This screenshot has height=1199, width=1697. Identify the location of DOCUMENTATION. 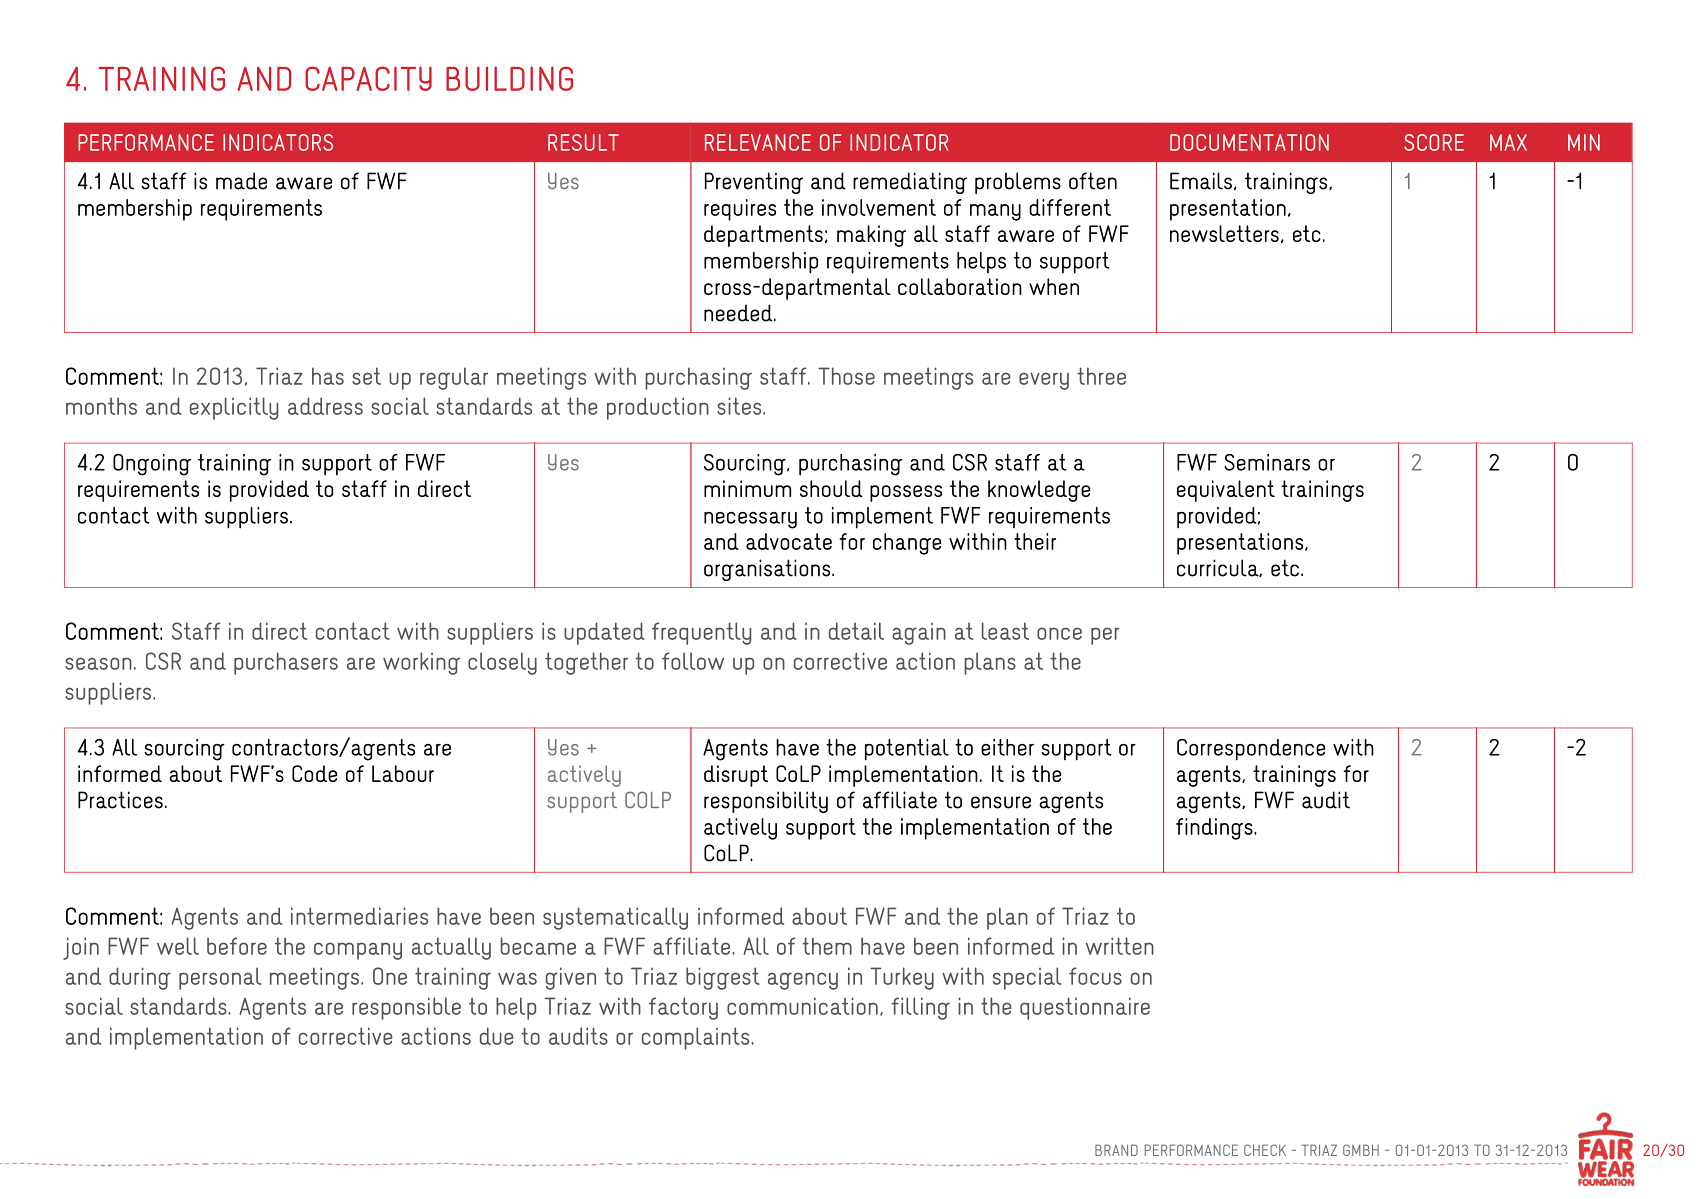
(1249, 142).
